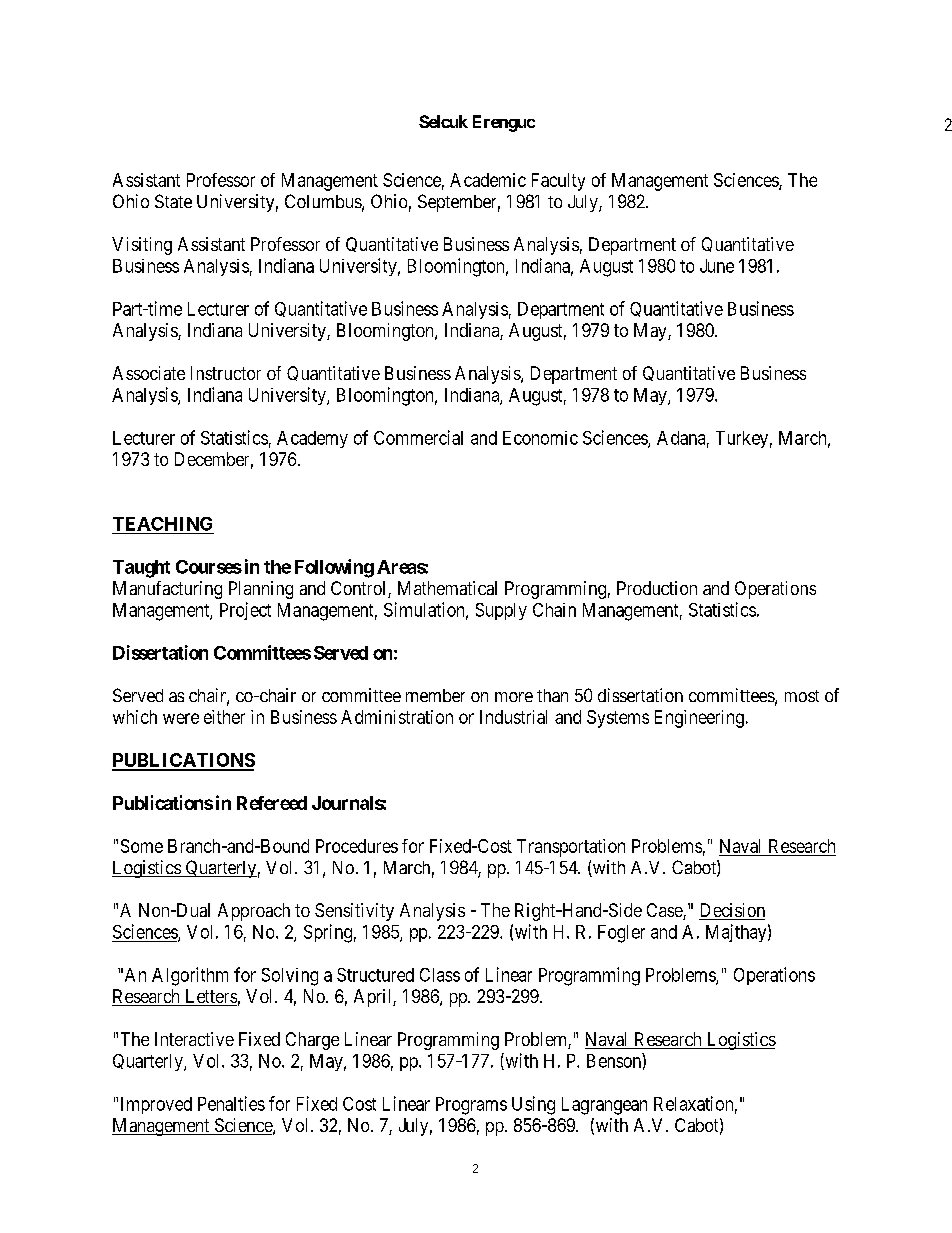  I want to click on Instructor, so click(226, 373).
